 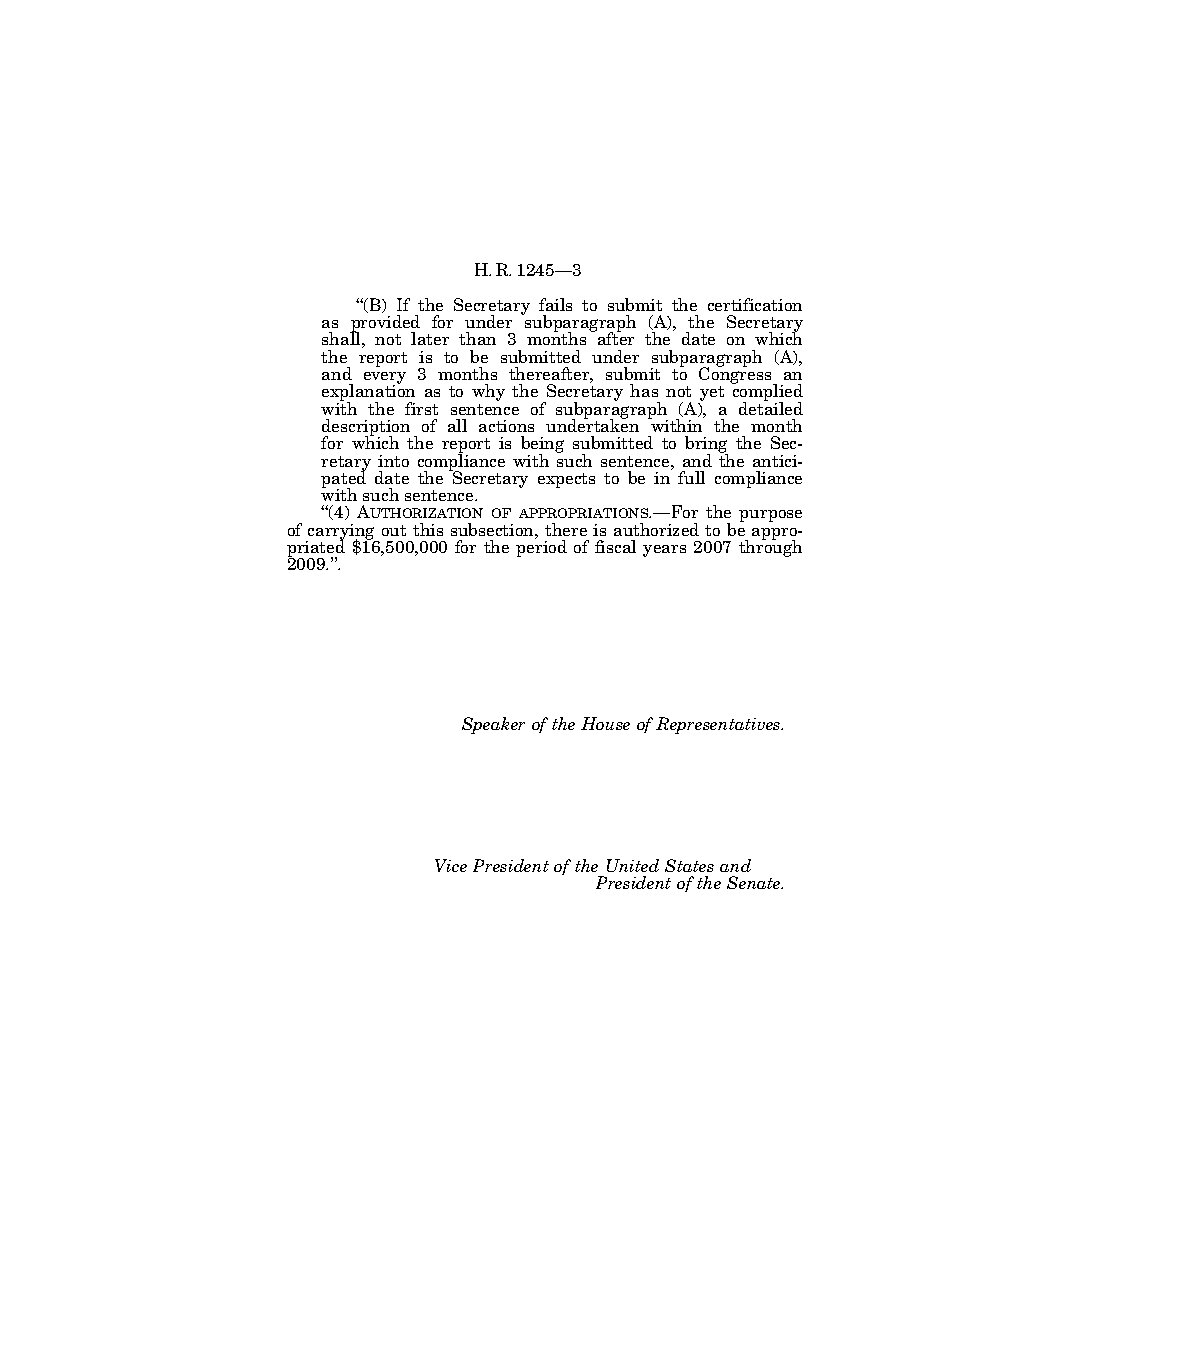 What do you see at coordinates (385, 324) in the document?
I see `provided` at bounding box center [385, 324].
